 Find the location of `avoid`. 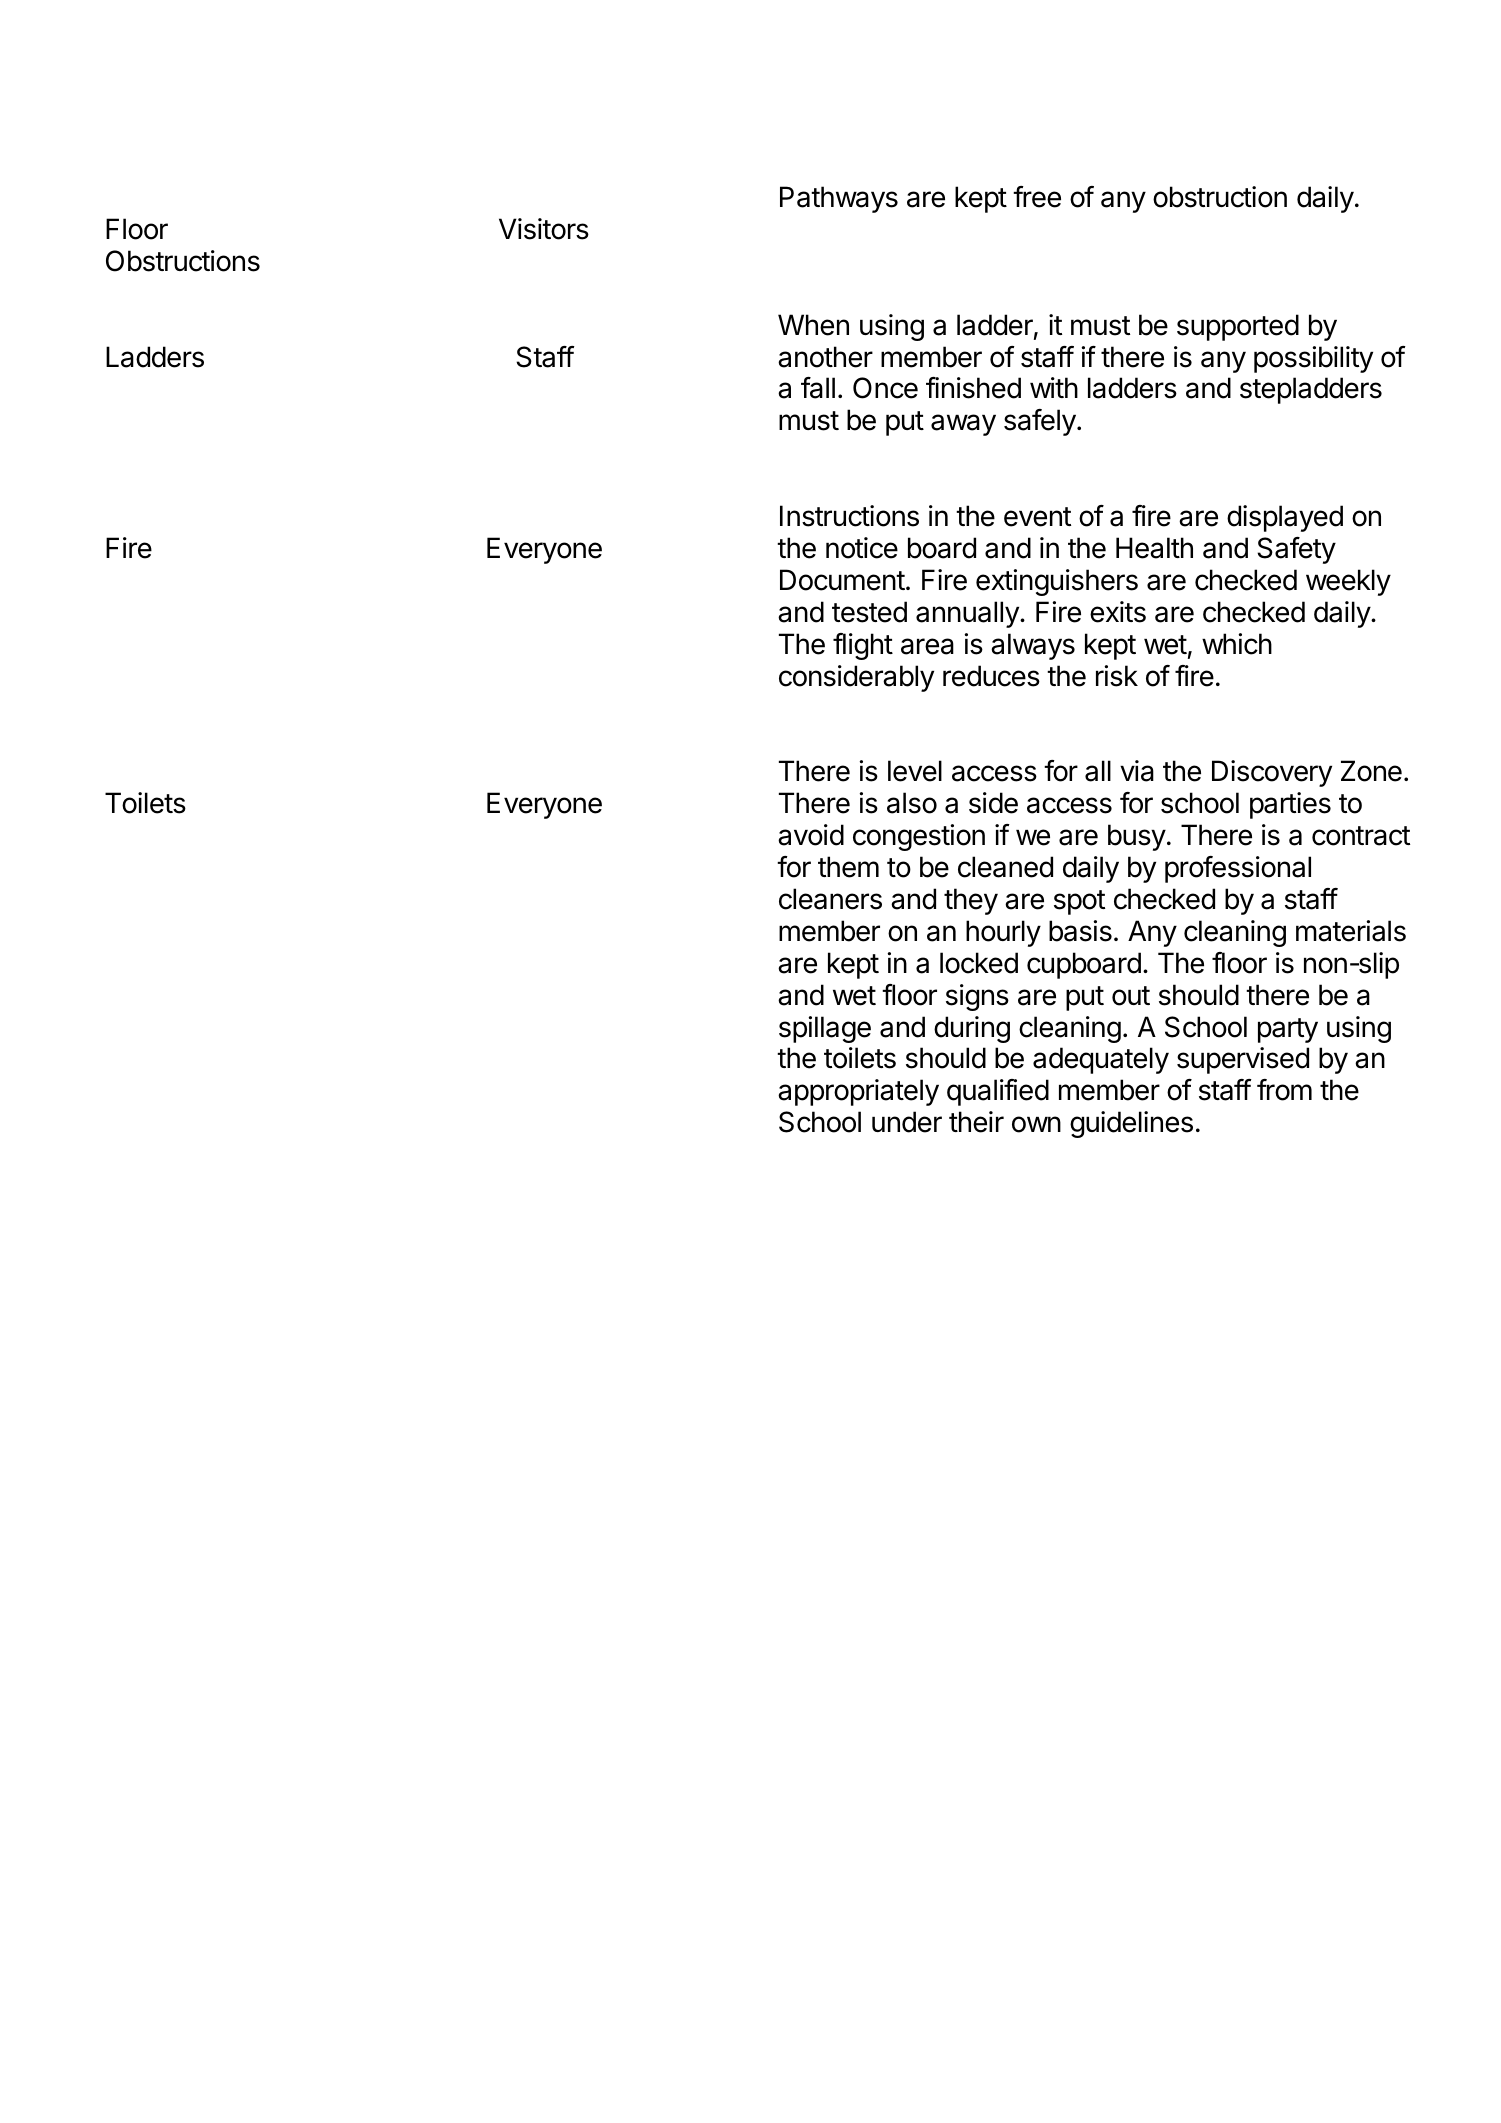

avoid is located at coordinates (811, 835).
